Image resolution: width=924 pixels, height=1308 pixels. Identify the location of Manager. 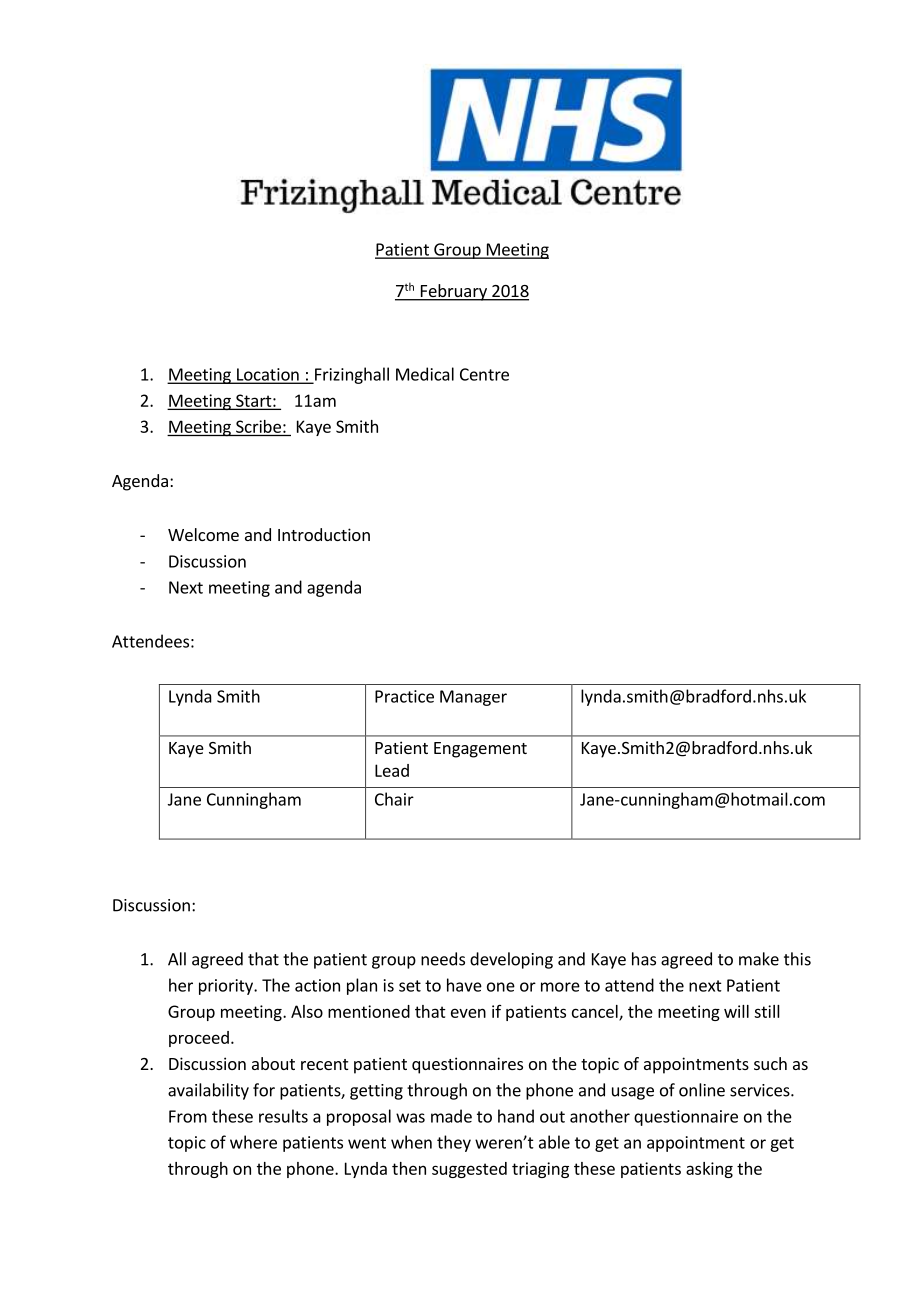
(473, 698).
